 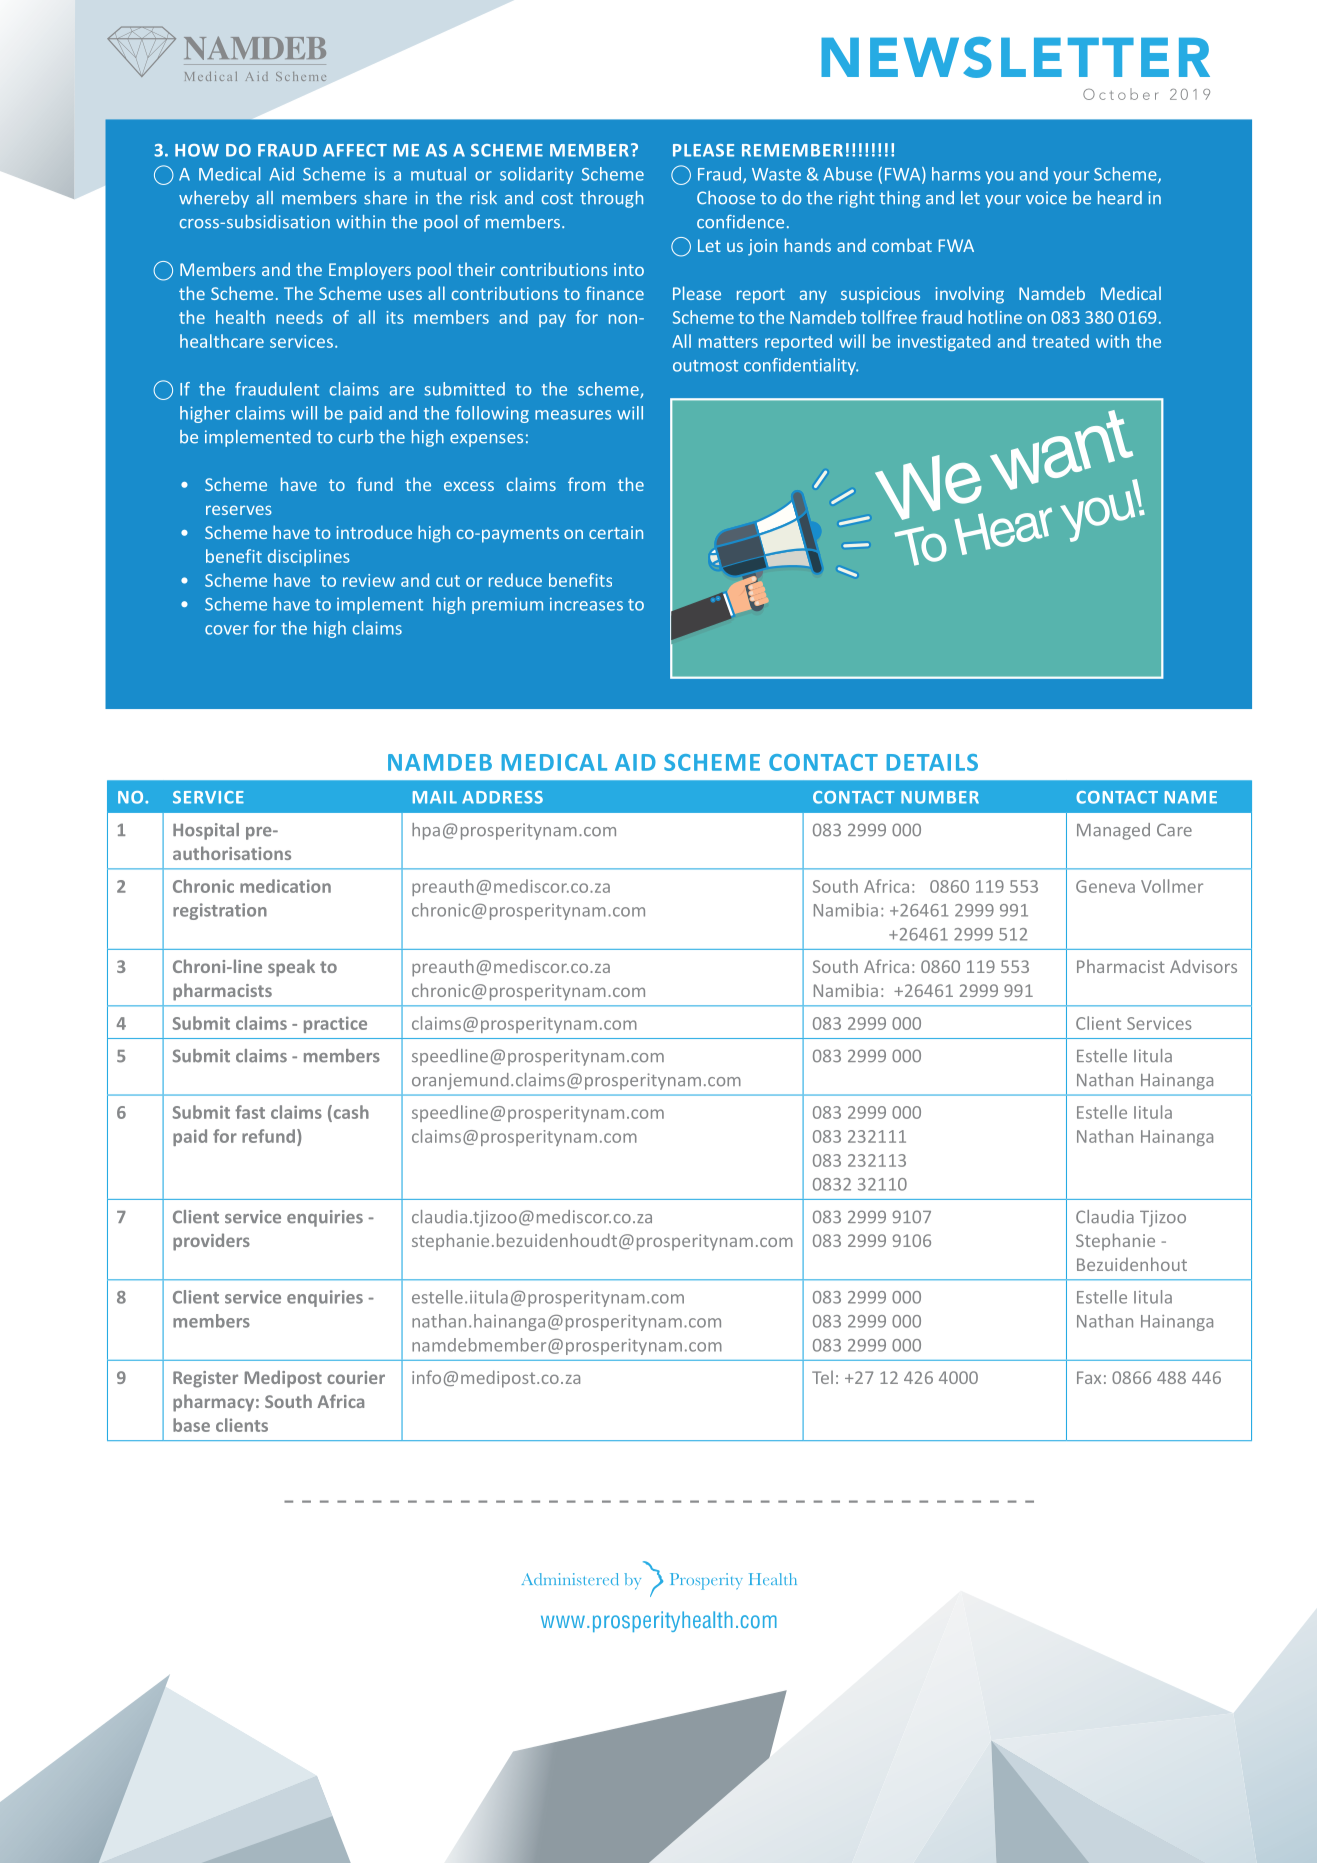 I want to click on courier, so click(x=356, y=1377).
